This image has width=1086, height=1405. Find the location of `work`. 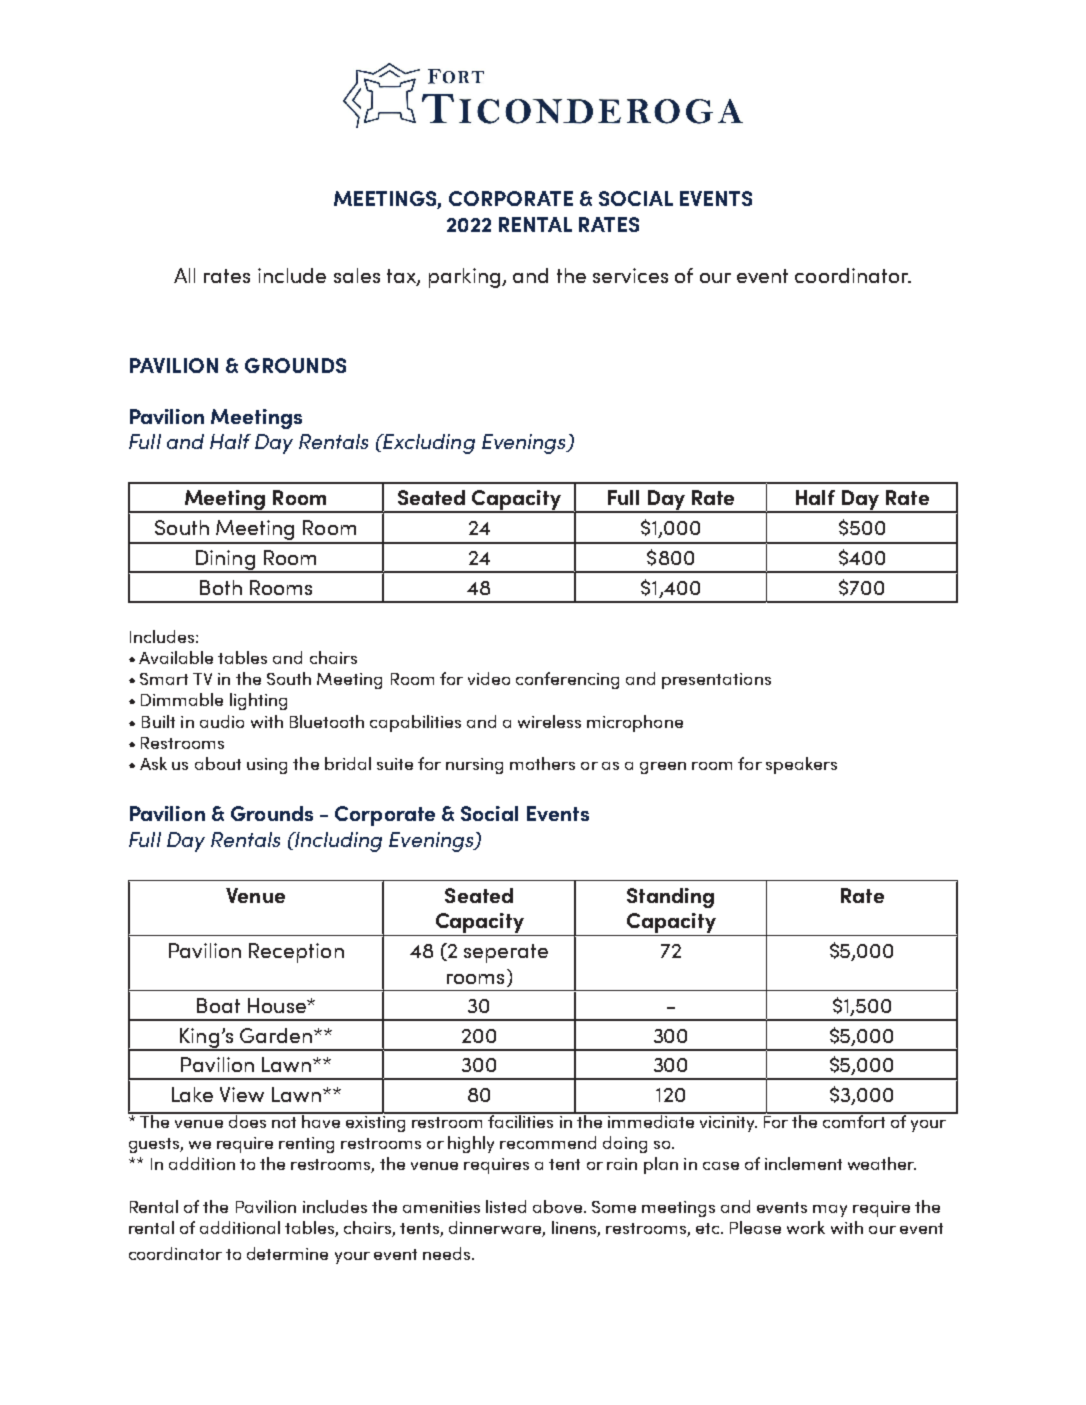

work is located at coordinates (806, 1227).
